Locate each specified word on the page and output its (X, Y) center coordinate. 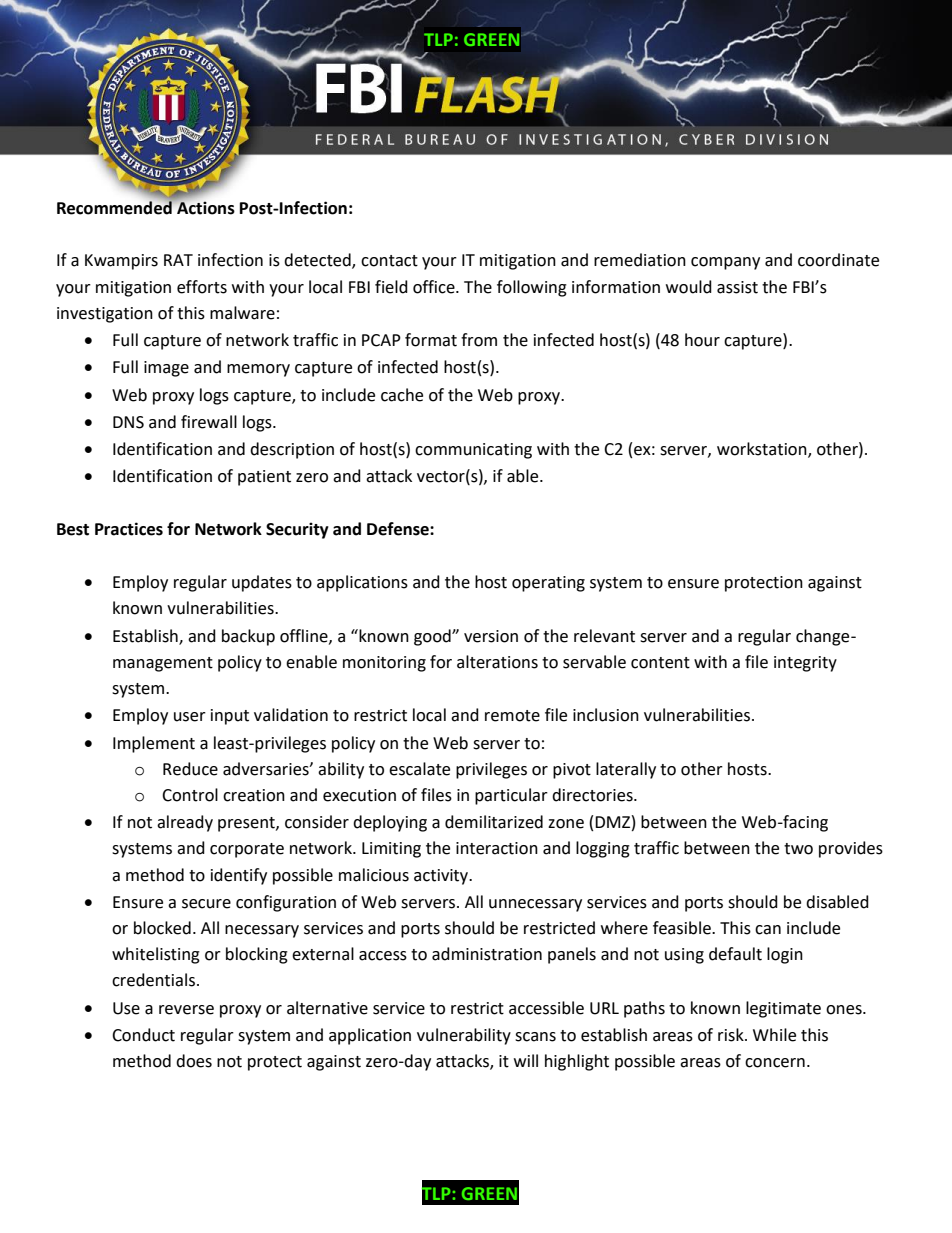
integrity (805, 664)
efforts (202, 287)
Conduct (143, 1035)
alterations (497, 662)
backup (248, 637)
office (435, 287)
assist (737, 287)
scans (535, 1037)
